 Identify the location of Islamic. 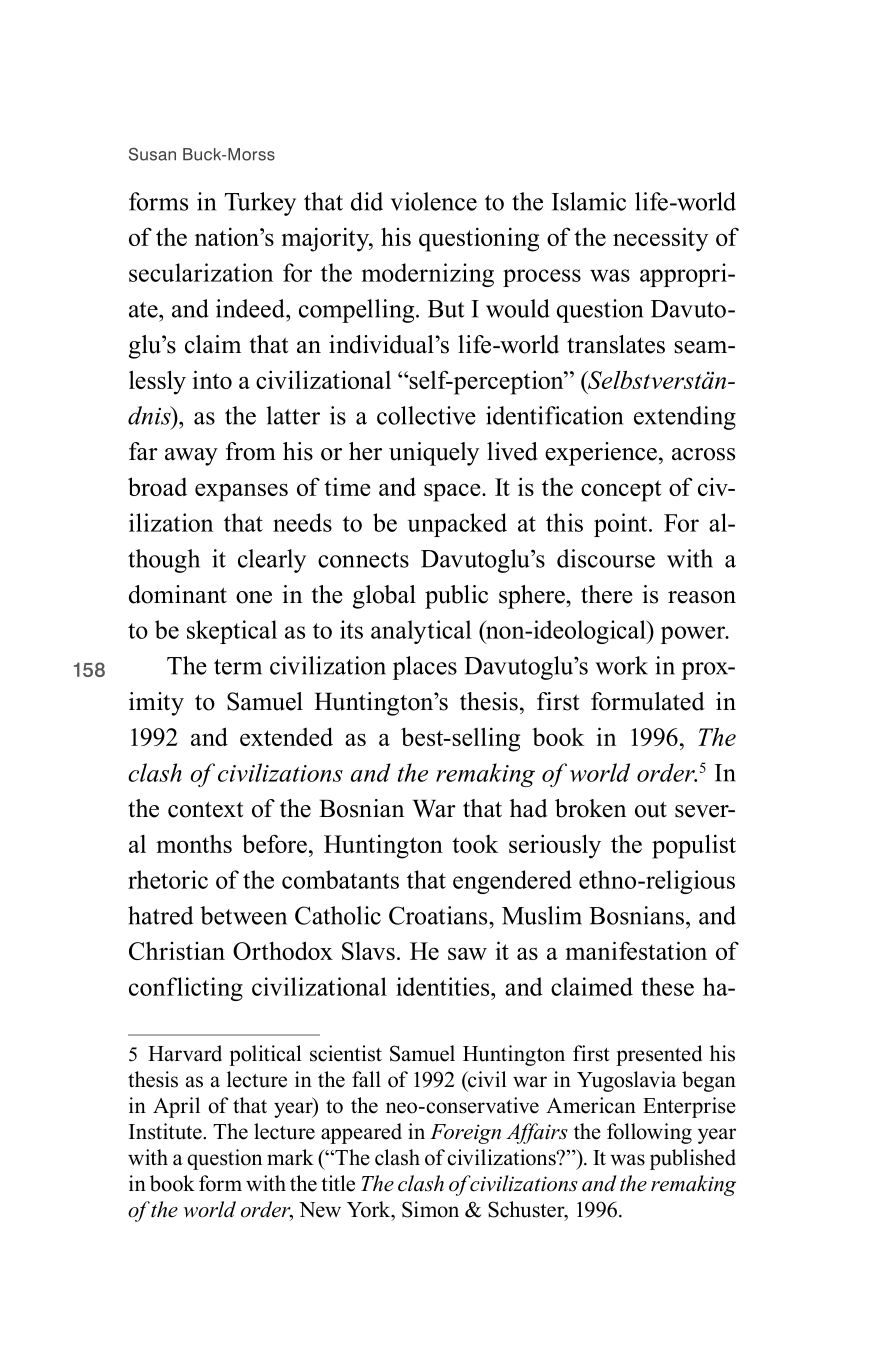
(589, 201).
